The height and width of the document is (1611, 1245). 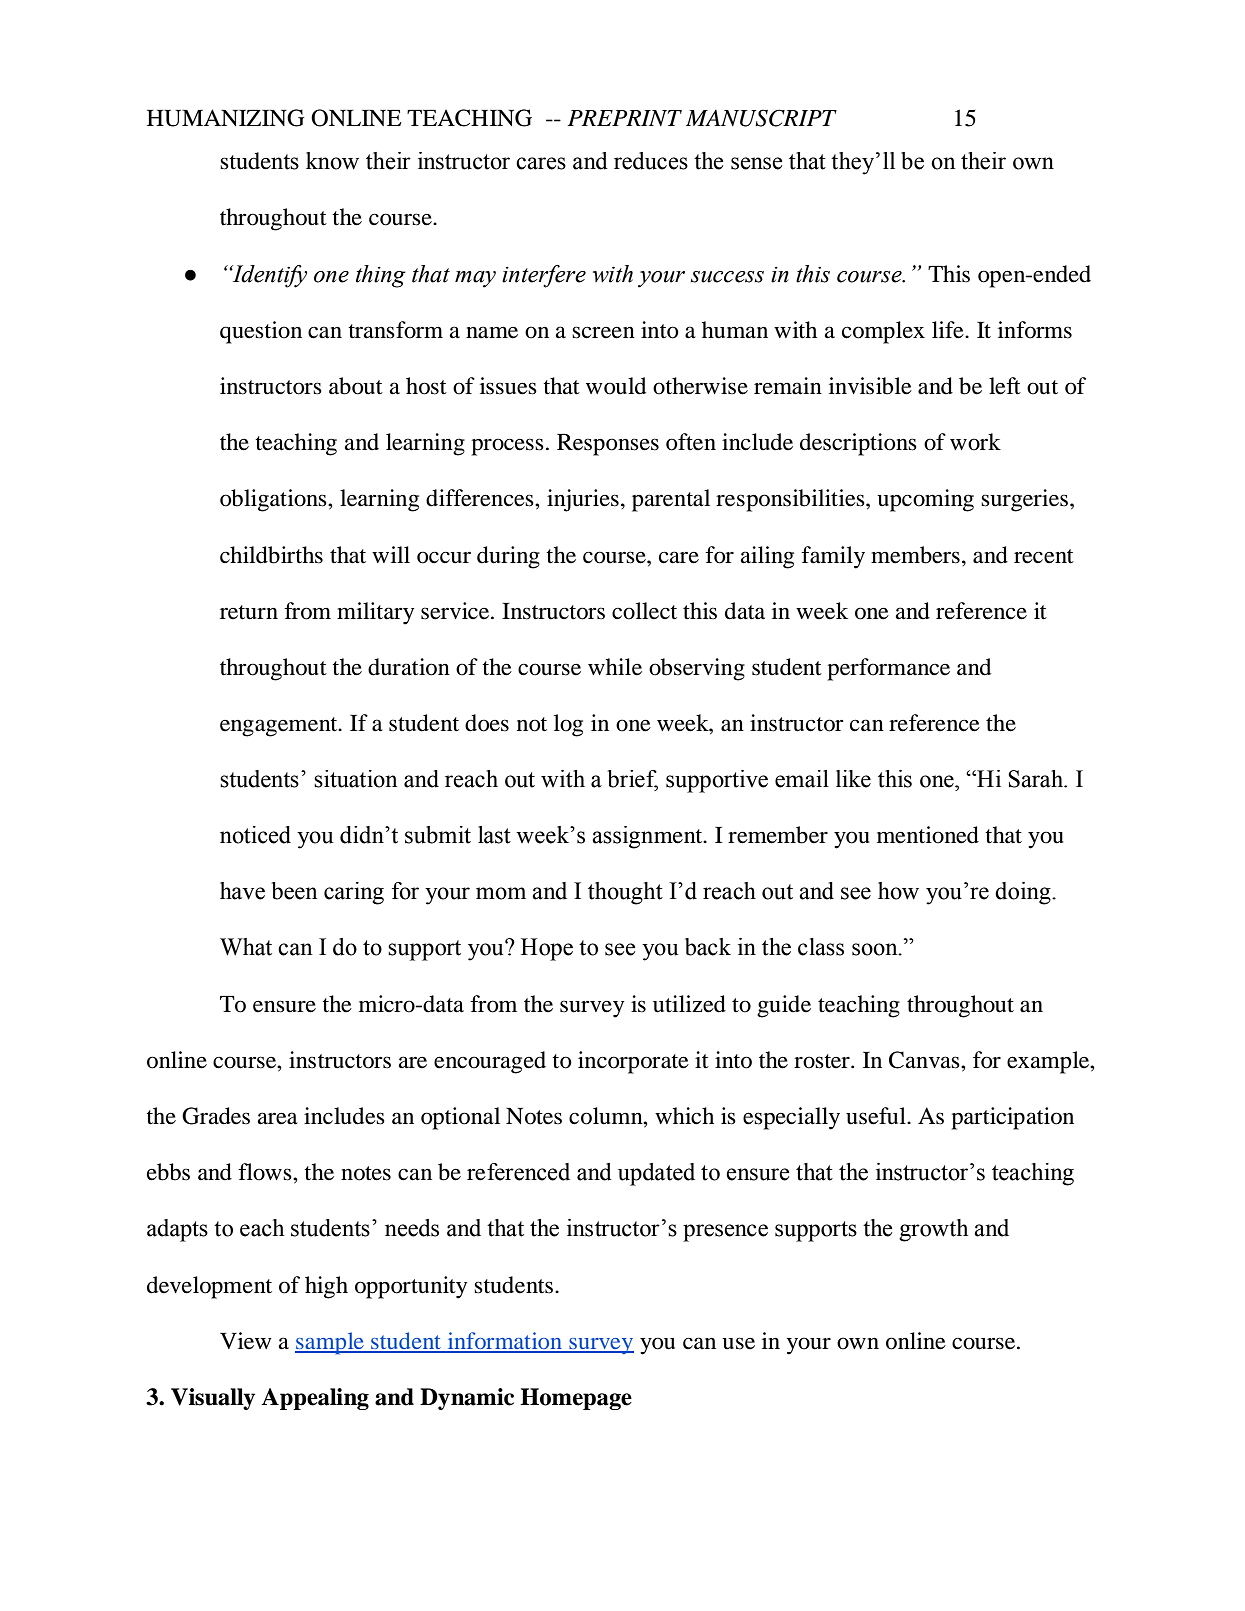 What do you see at coordinates (757, 163) in the document?
I see `sense` at bounding box center [757, 163].
